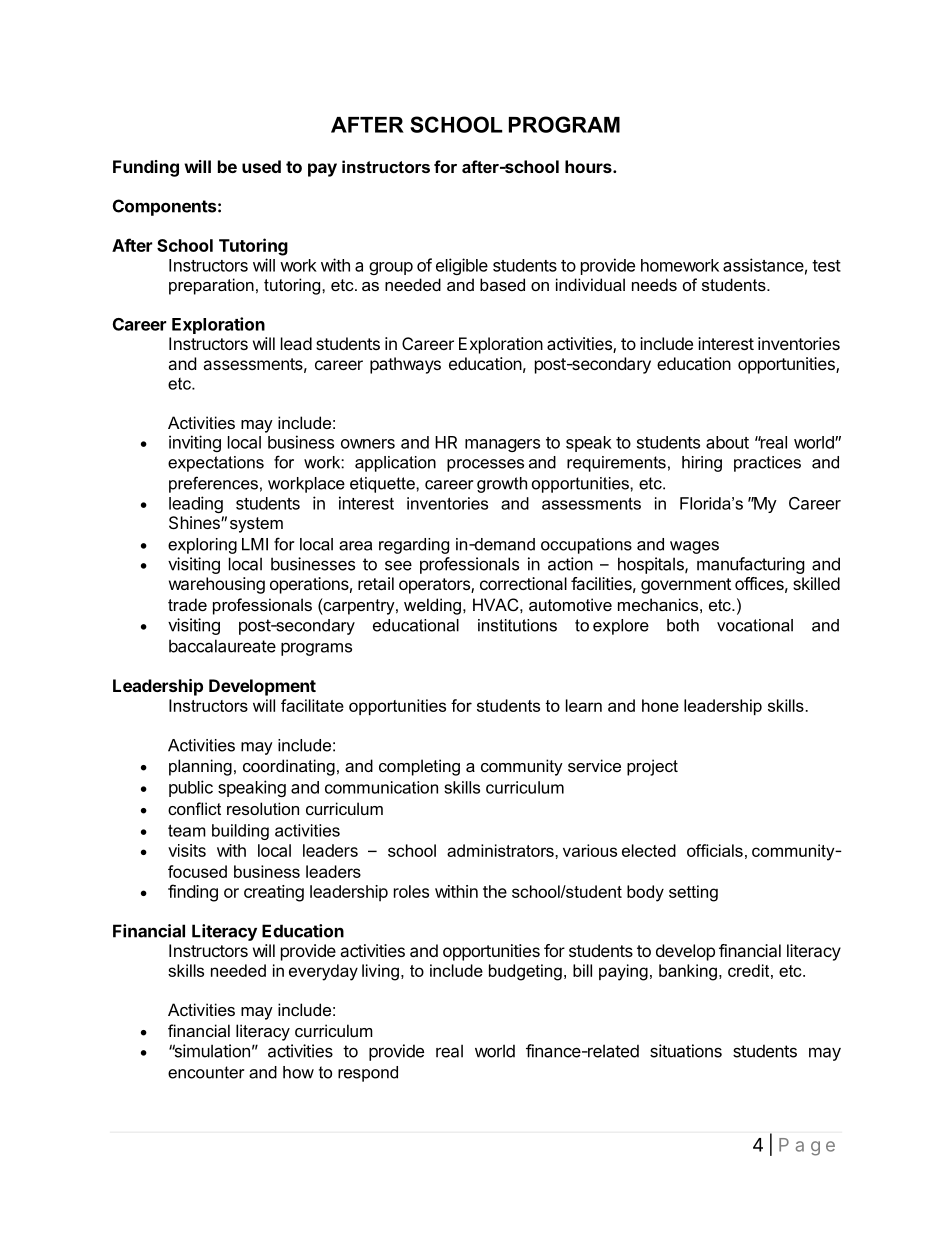 The width and height of the screenshot is (952, 1233). I want to click on Funding, so click(146, 168).
